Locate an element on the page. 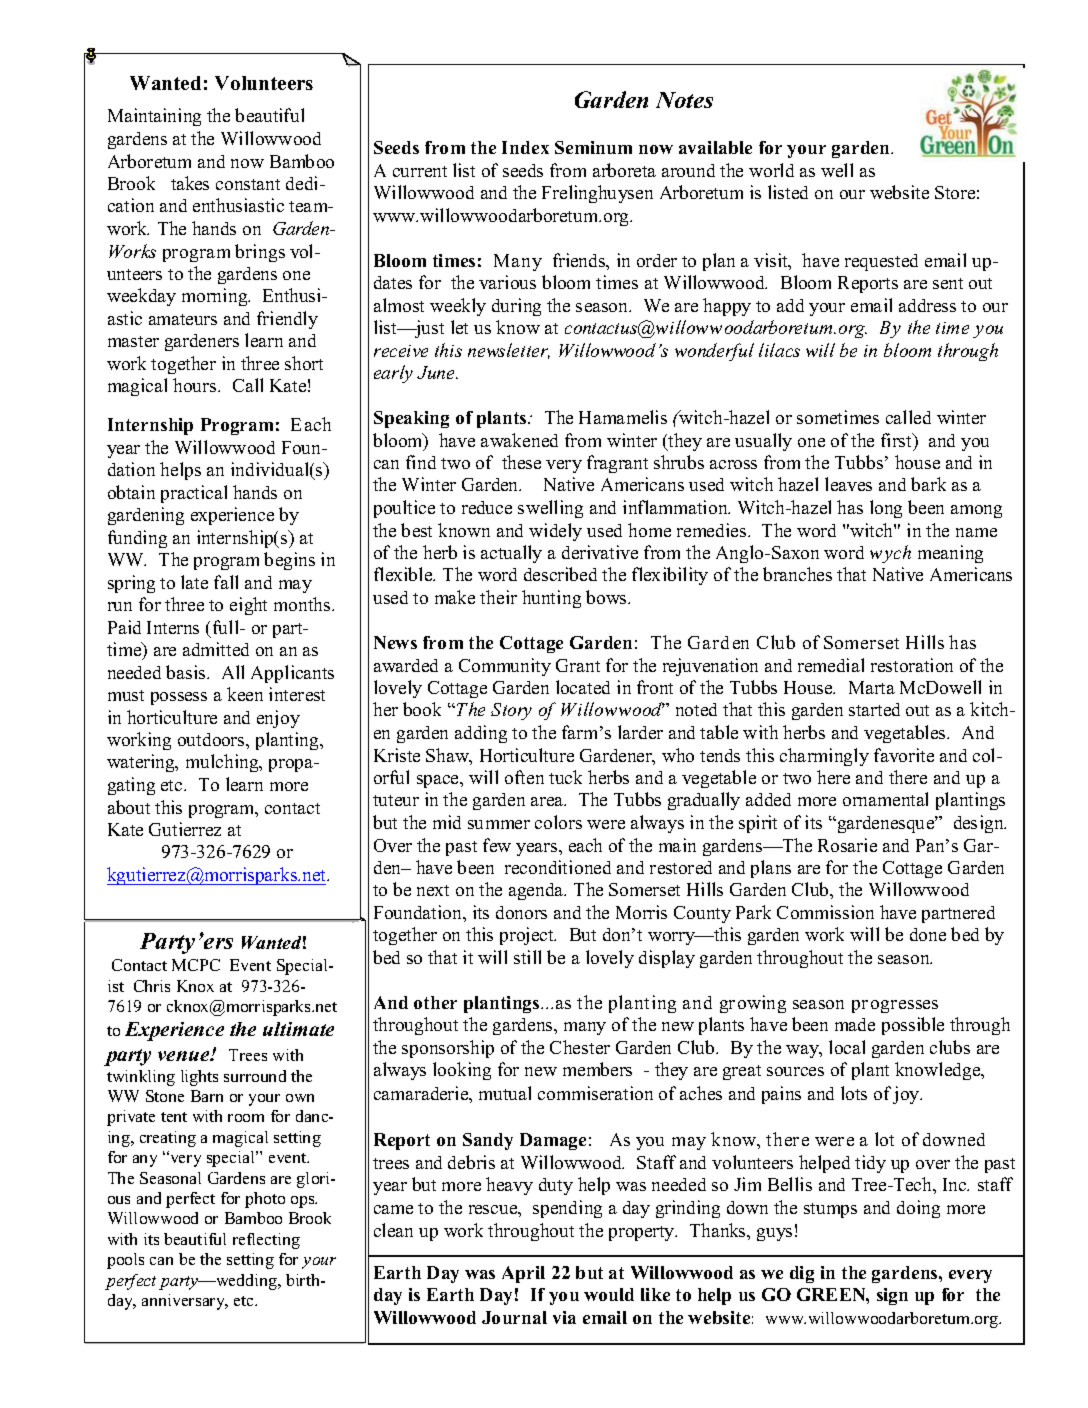 The image size is (1088, 1408). Index is located at coordinates (525, 147).
